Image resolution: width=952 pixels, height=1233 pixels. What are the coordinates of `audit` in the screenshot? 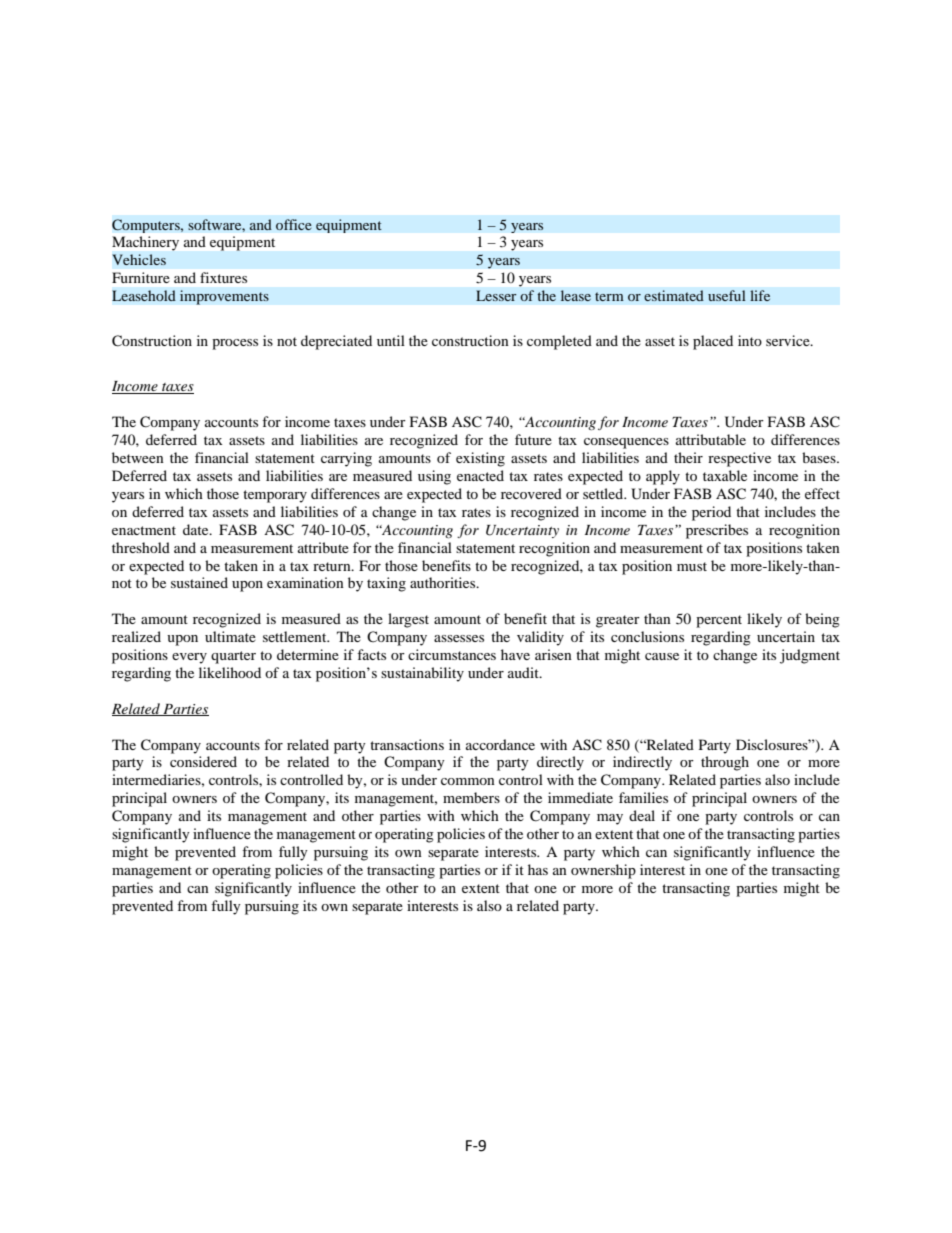 It's located at (524, 672).
